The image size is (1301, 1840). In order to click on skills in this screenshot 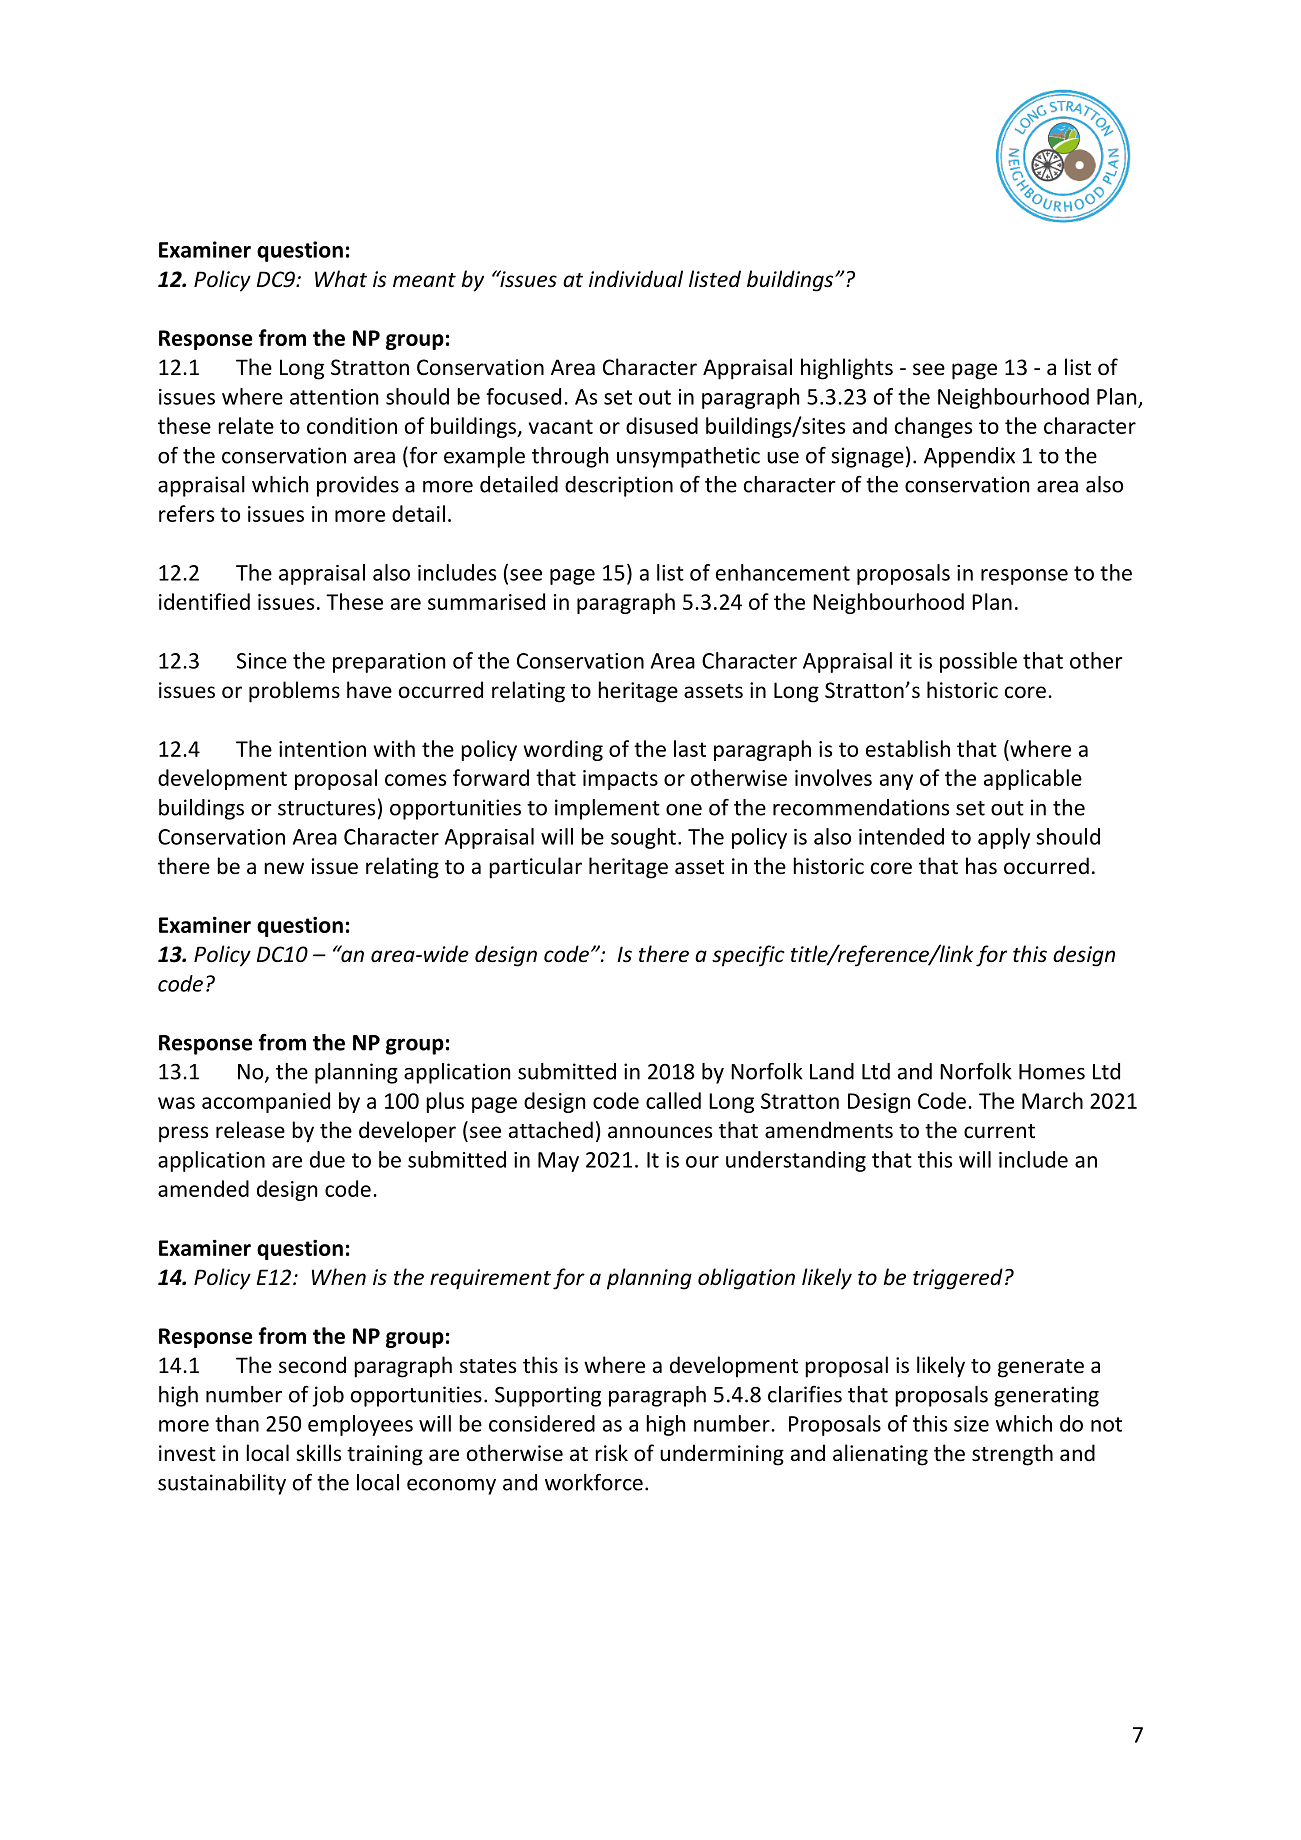, I will do `click(318, 1452)`.
